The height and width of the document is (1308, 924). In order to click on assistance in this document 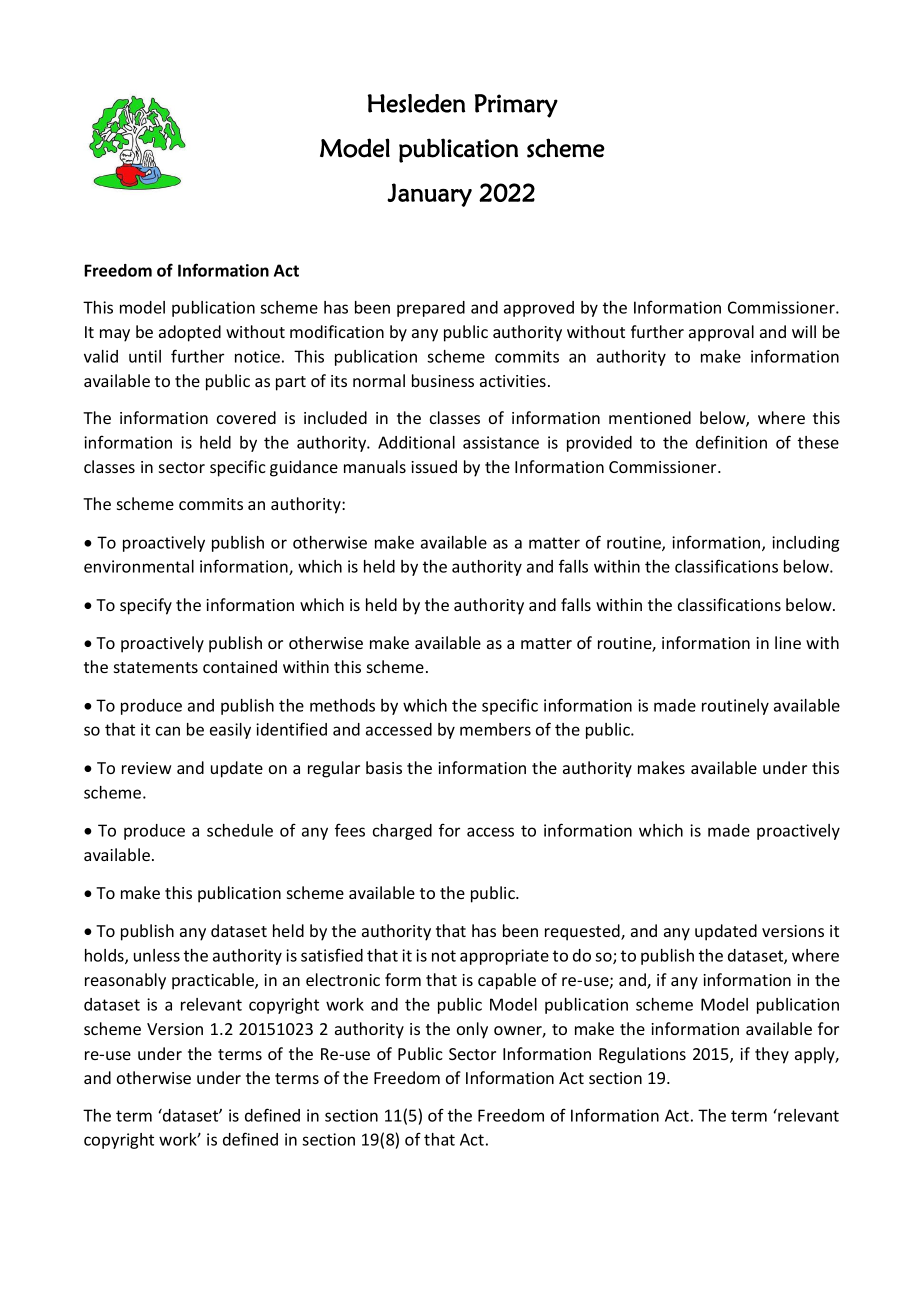, I will do `click(501, 442)`.
